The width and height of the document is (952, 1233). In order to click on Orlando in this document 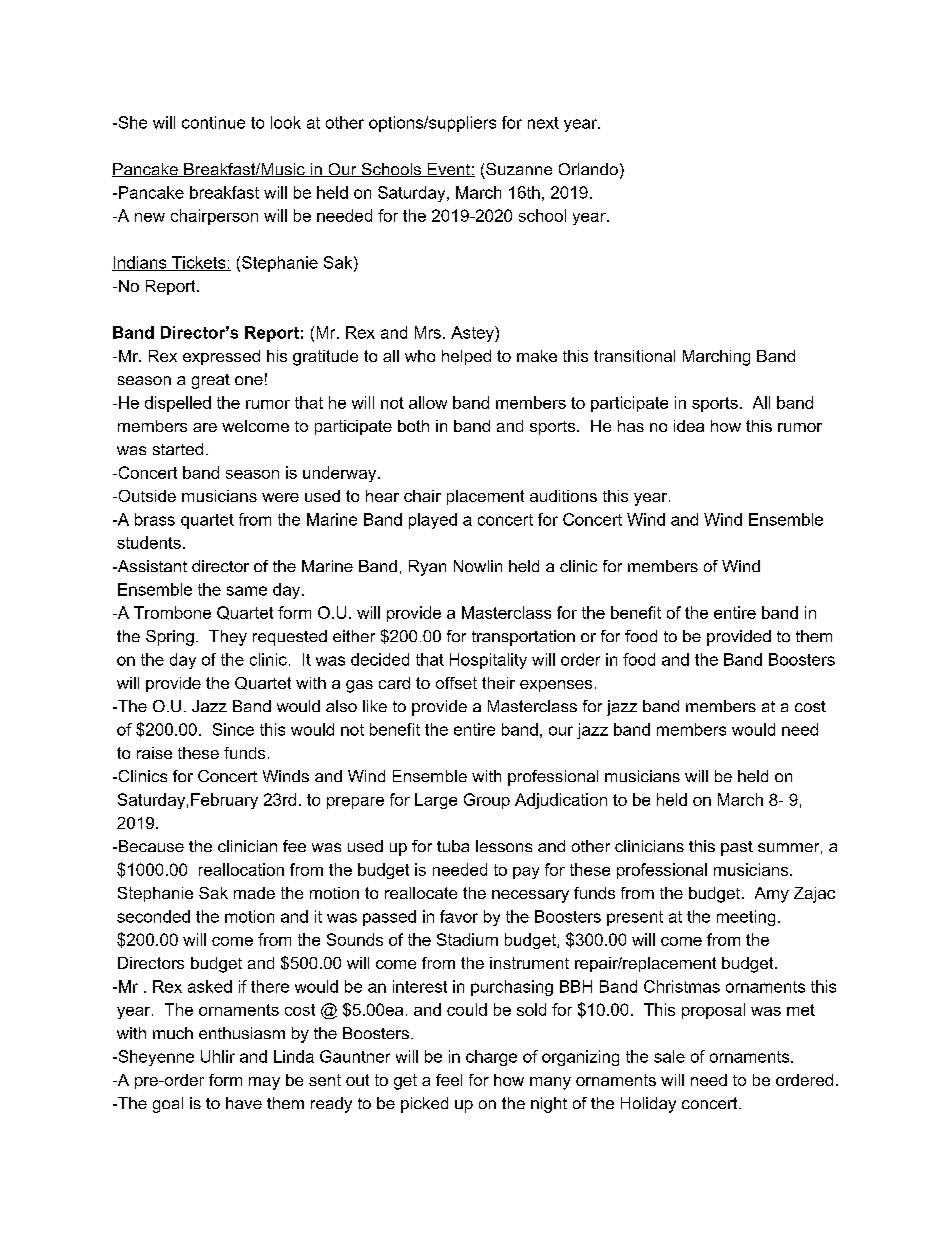, I will do `click(588, 169)`.
